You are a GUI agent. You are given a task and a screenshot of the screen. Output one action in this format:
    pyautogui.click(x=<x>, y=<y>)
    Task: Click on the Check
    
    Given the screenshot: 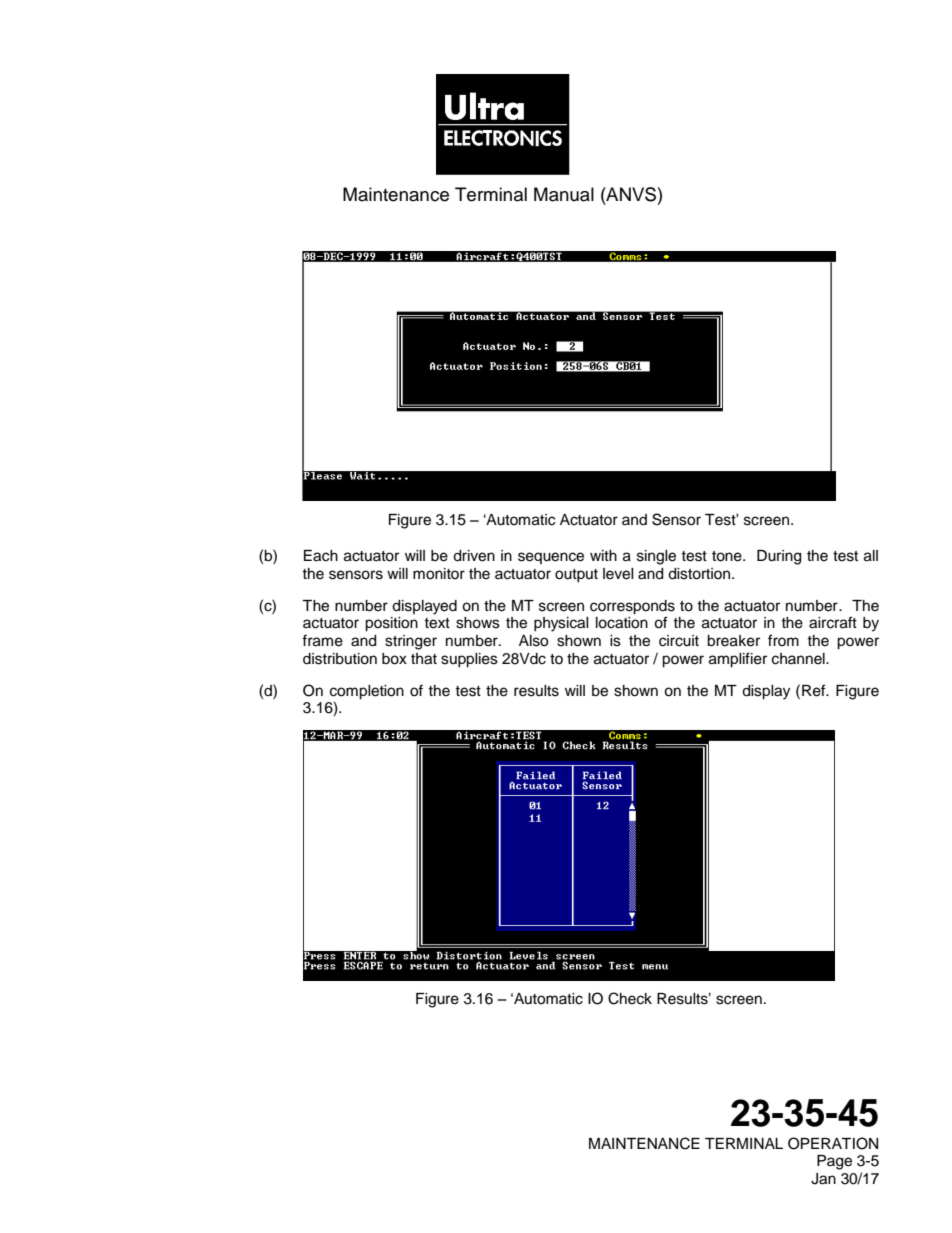 What is the action you would take?
    pyautogui.click(x=630, y=998)
